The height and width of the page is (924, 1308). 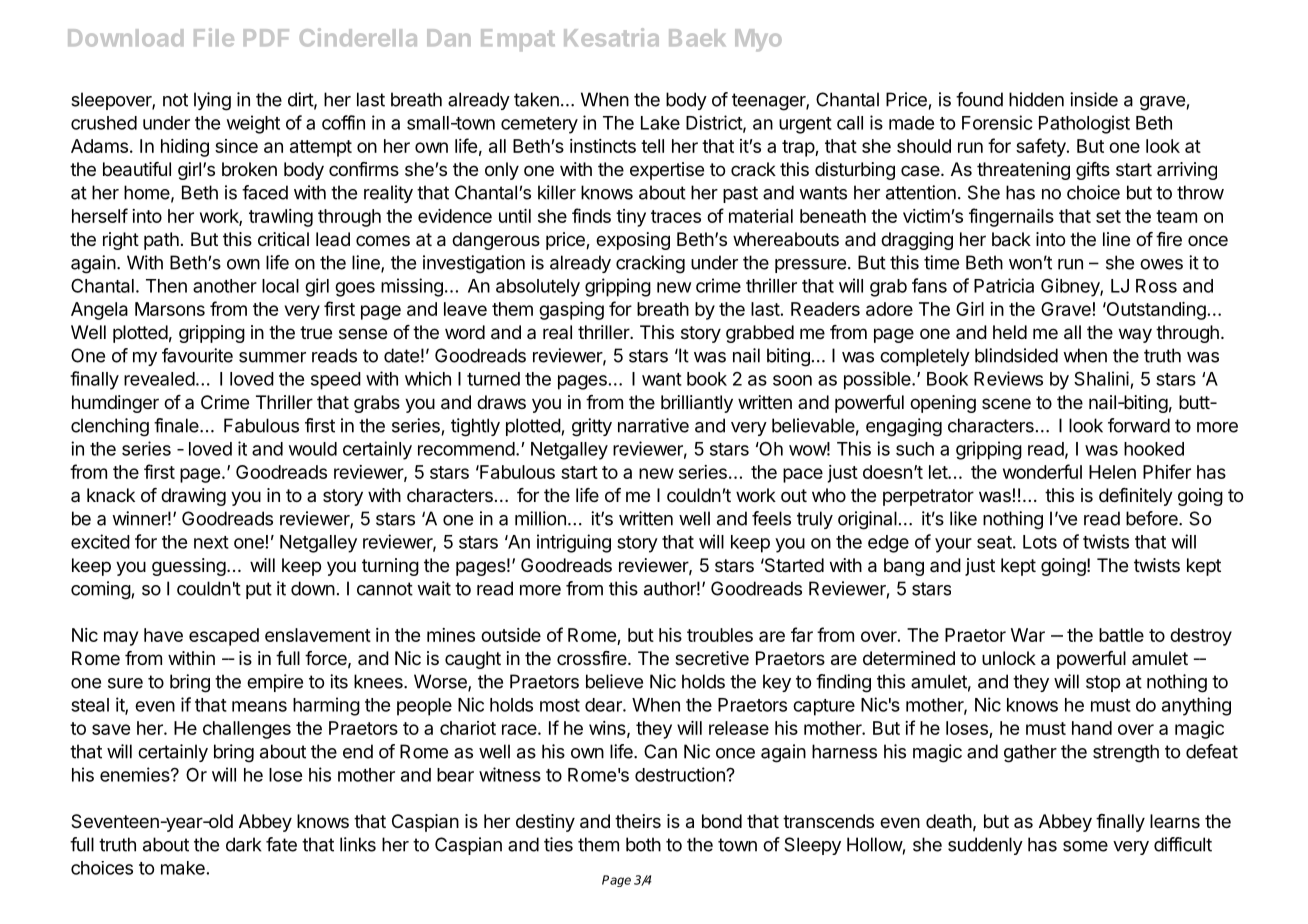 I want to click on escaped, so click(x=224, y=637).
